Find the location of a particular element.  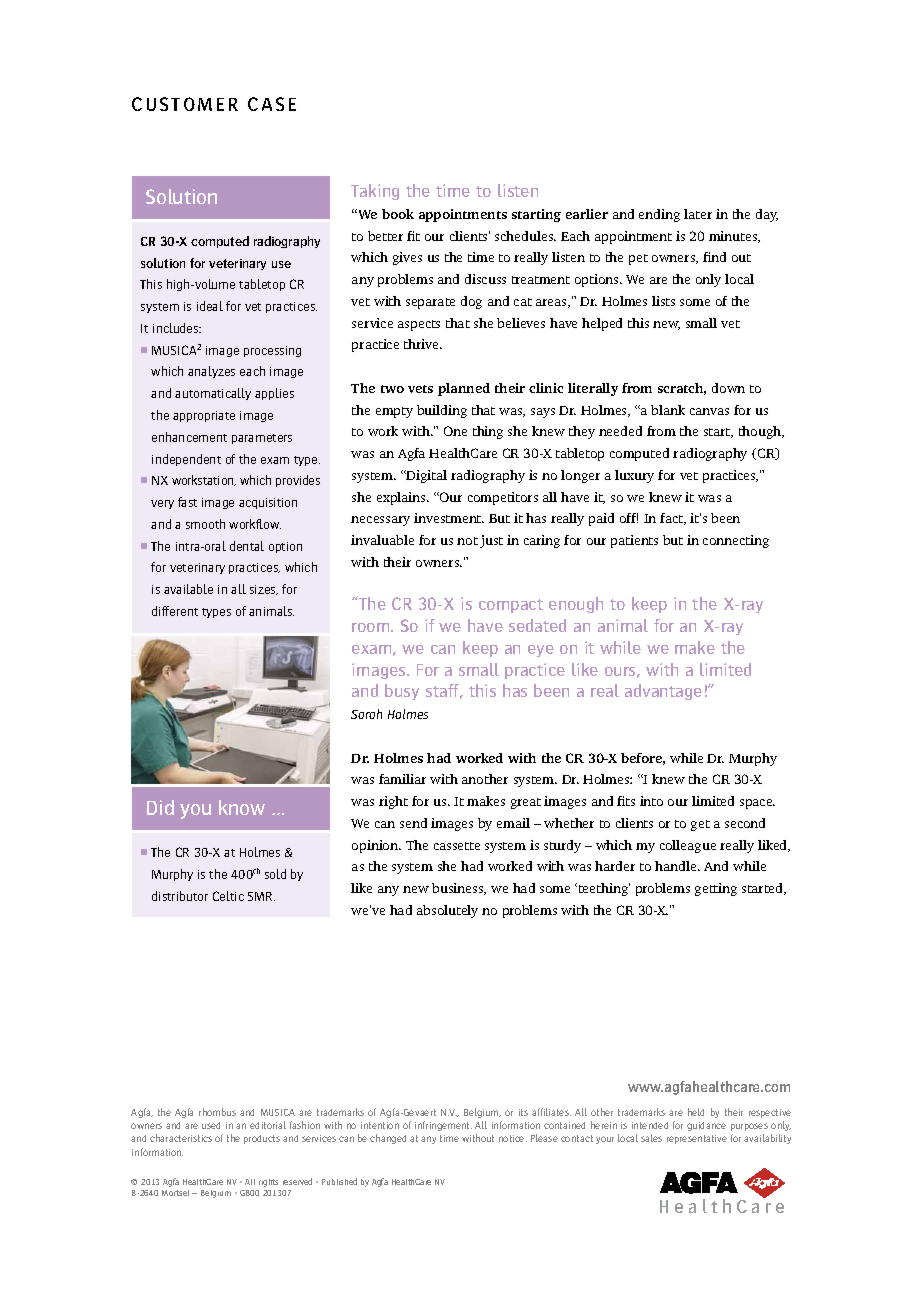

sizes is located at coordinates (264, 590).
